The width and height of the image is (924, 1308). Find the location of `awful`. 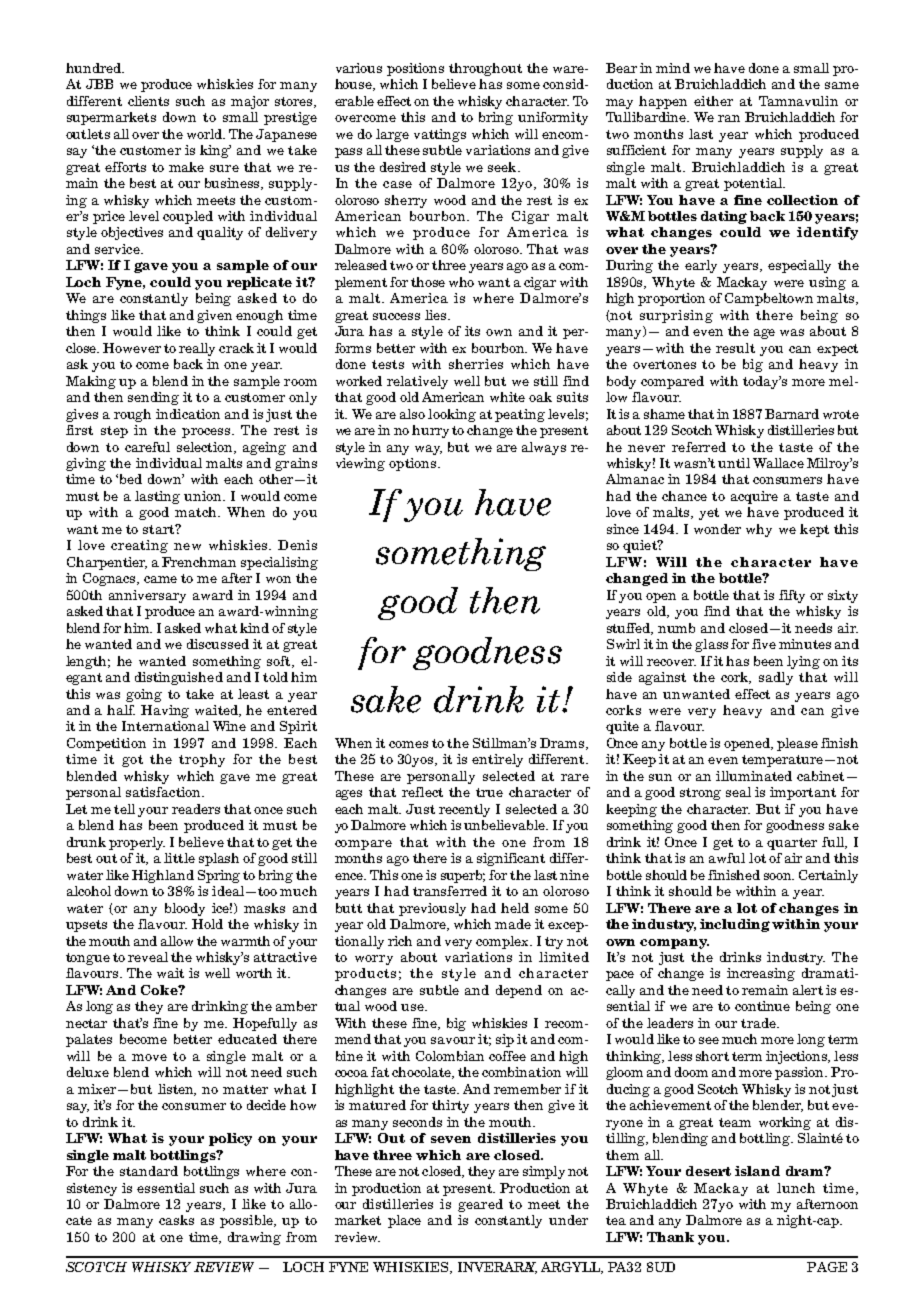

awful is located at coordinates (727, 858).
